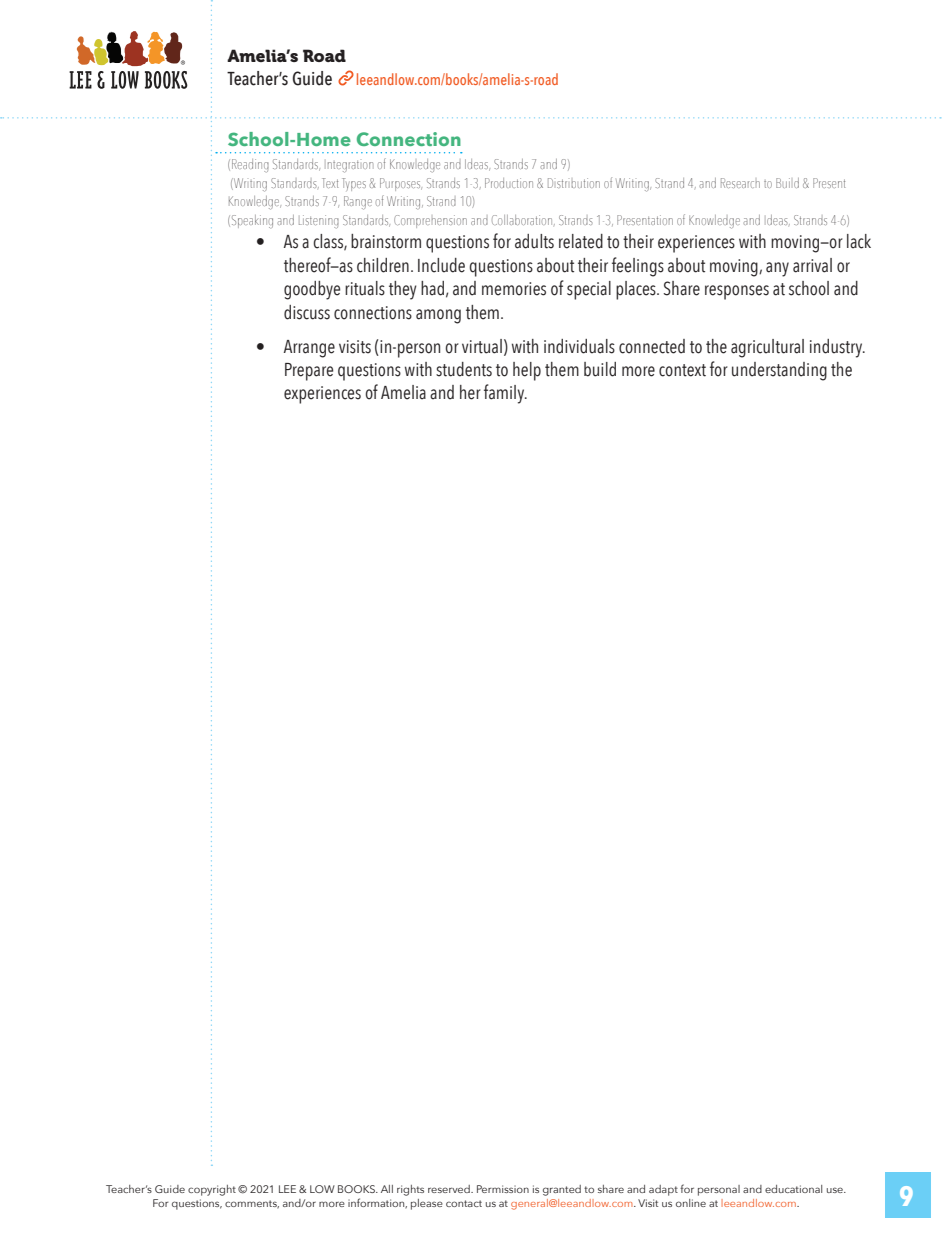  What do you see at coordinates (387, 1189) in the image?
I see `All` at bounding box center [387, 1189].
